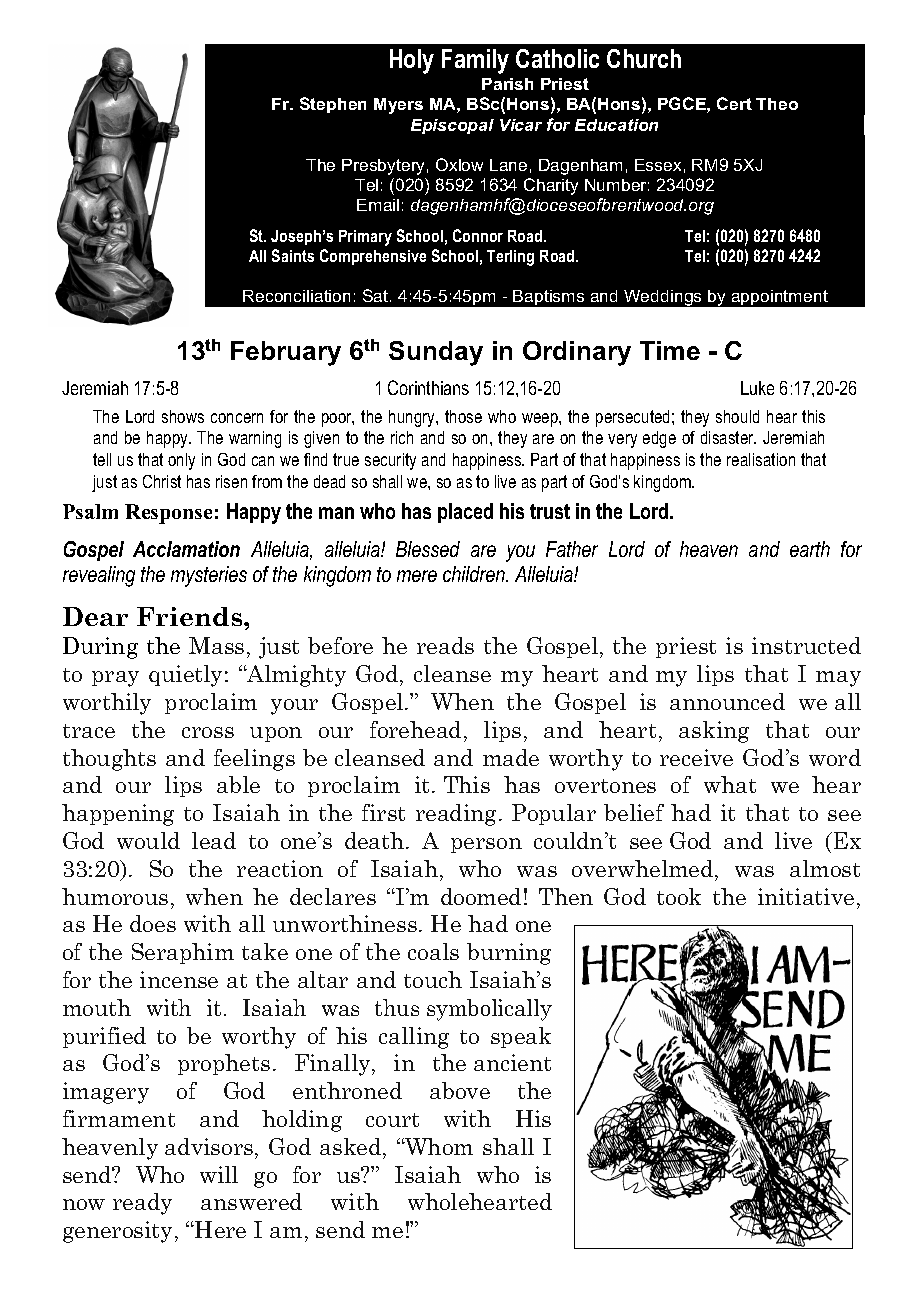 The width and height of the document is (924, 1310). I want to click on Cert, so click(734, 103).
